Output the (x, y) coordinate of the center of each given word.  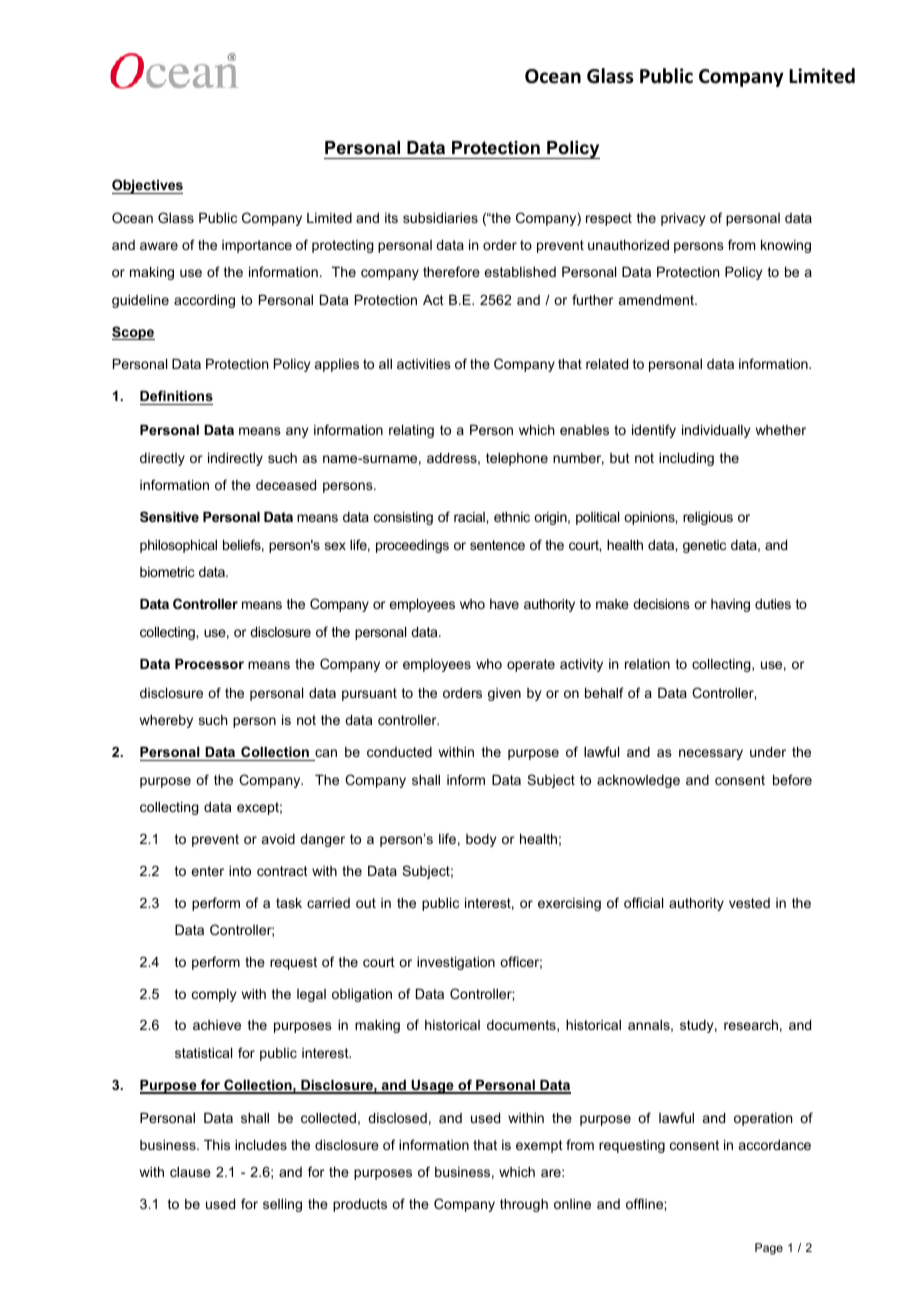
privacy (683, 219)
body (481, 840)
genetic (704, 546)
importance (257, 246)
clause (190, 1172)
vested (749, 903)
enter (207, 871)
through (524, 1205)
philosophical (178, 546)
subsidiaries (440, 218)
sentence (497, 545)
